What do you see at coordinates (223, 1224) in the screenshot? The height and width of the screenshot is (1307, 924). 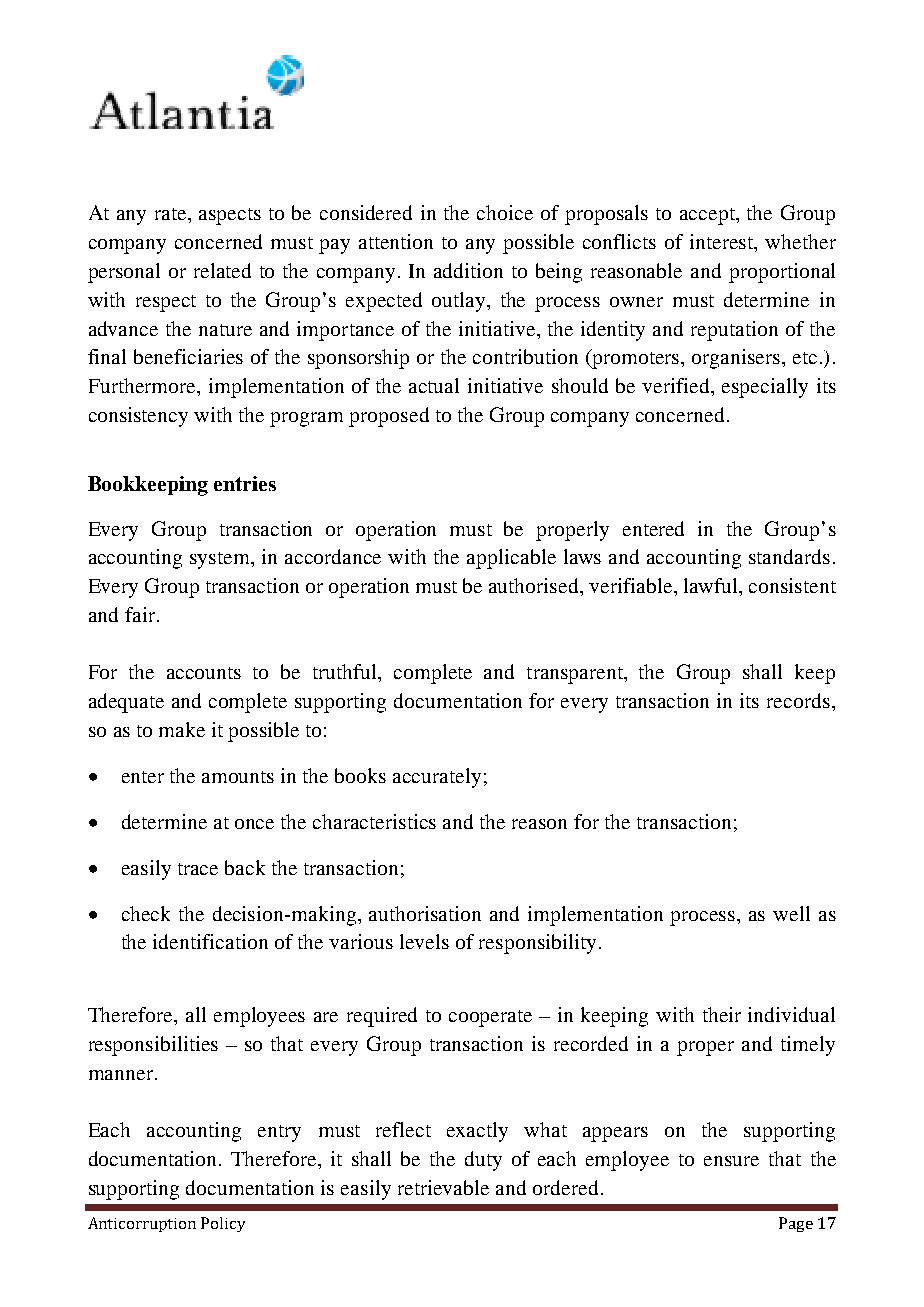 I see `Policy` at bounding box center [223, 1224].
